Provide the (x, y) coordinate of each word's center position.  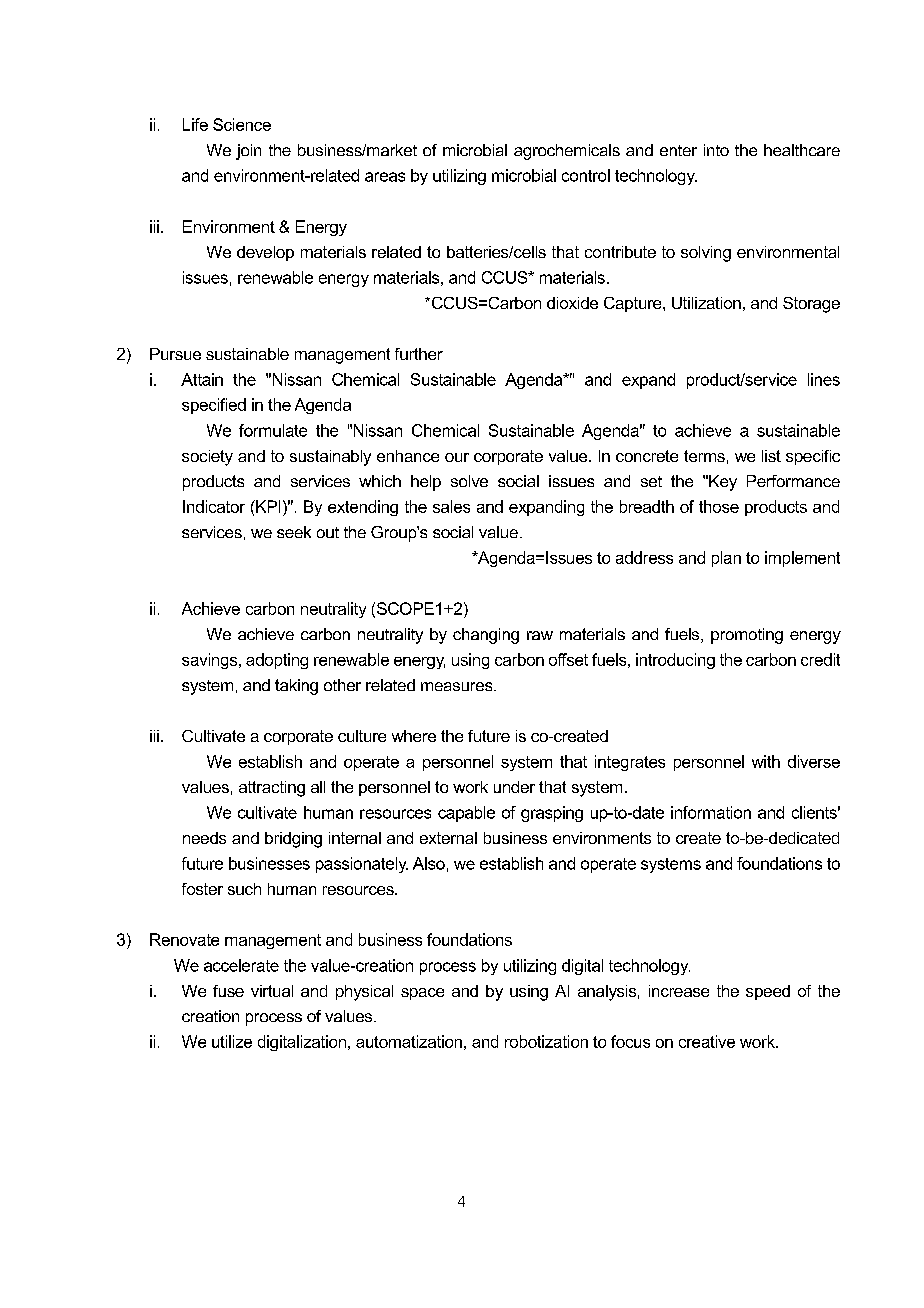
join (248, 152)
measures (458, 686)
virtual (272, 991)
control (586, 175)
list (771, 456)
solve (469, 481)
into (716, 150)
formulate (273, 430)
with (766, 761)
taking (296, 687)
